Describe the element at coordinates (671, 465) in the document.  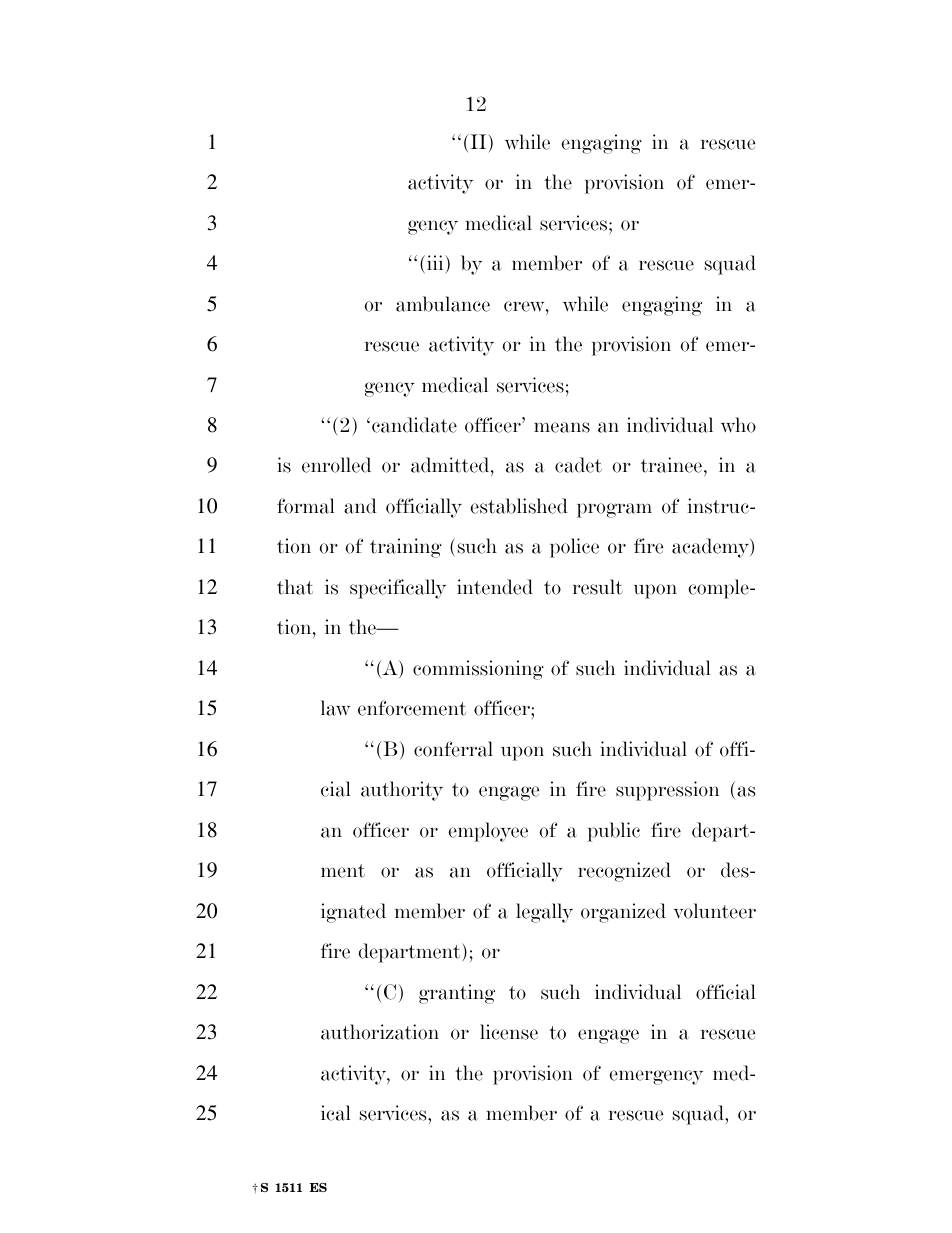
I see `trainee` at that location.
